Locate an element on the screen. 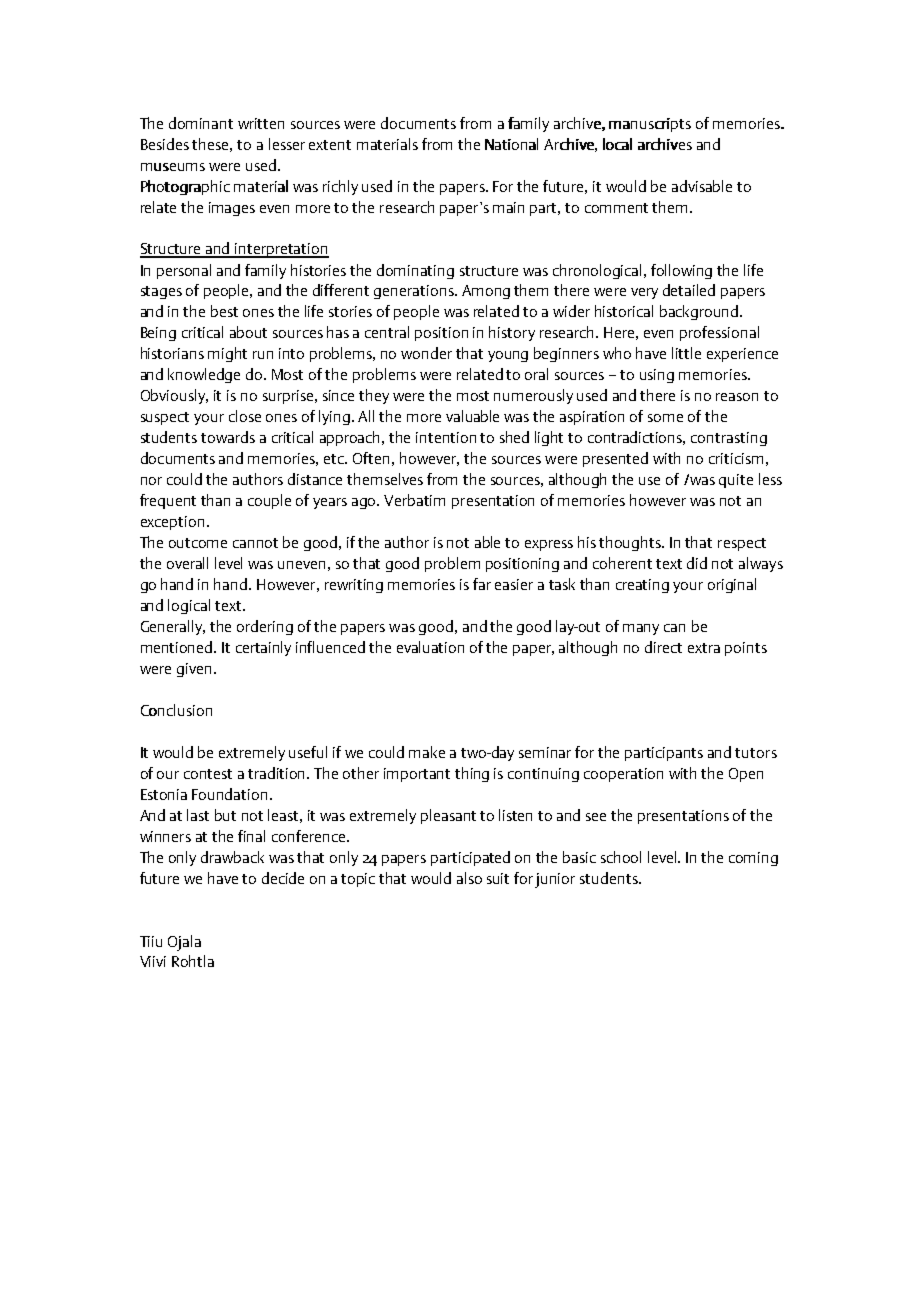  drawback is located at coordinates (232, 857).
